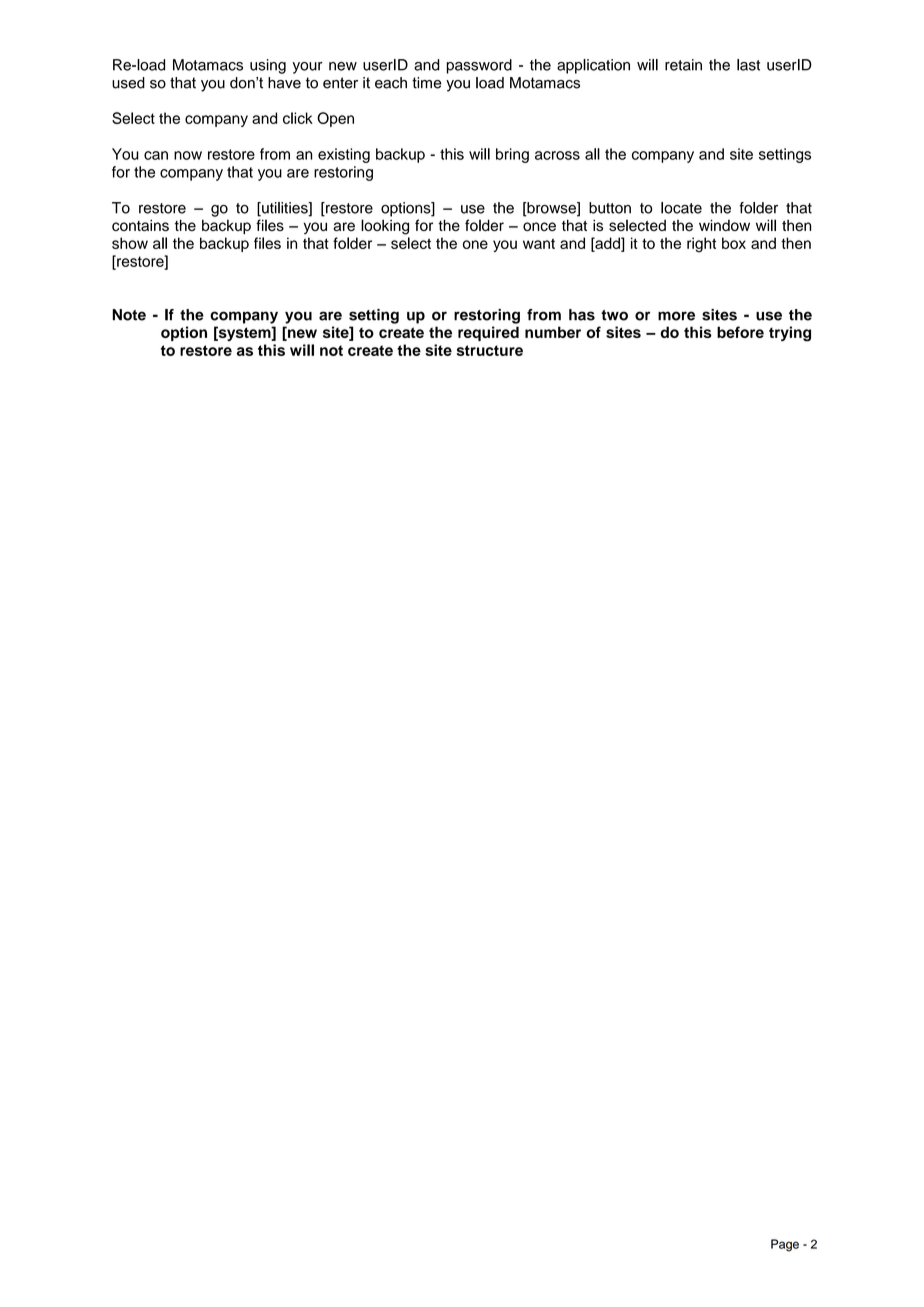  Describe the element at coordinates (188, 155) in the screenshot. I see `now` at that location.
